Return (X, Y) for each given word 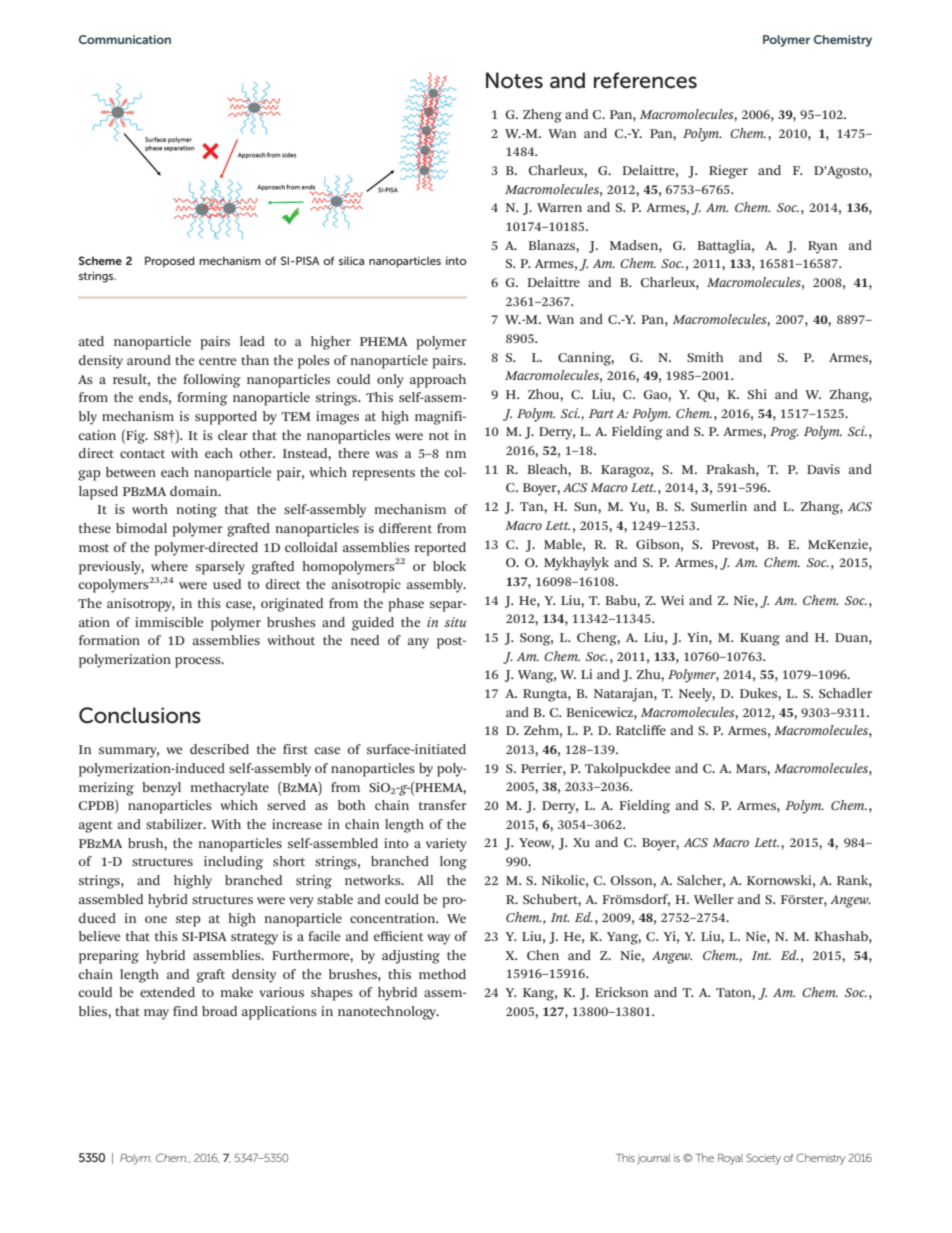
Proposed (170, 262)
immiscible (169, 622)
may (156, 1014)
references (645, 80)
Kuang (760, 639)
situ (455, 622)
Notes (514, 80)
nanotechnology (388, 1013)
